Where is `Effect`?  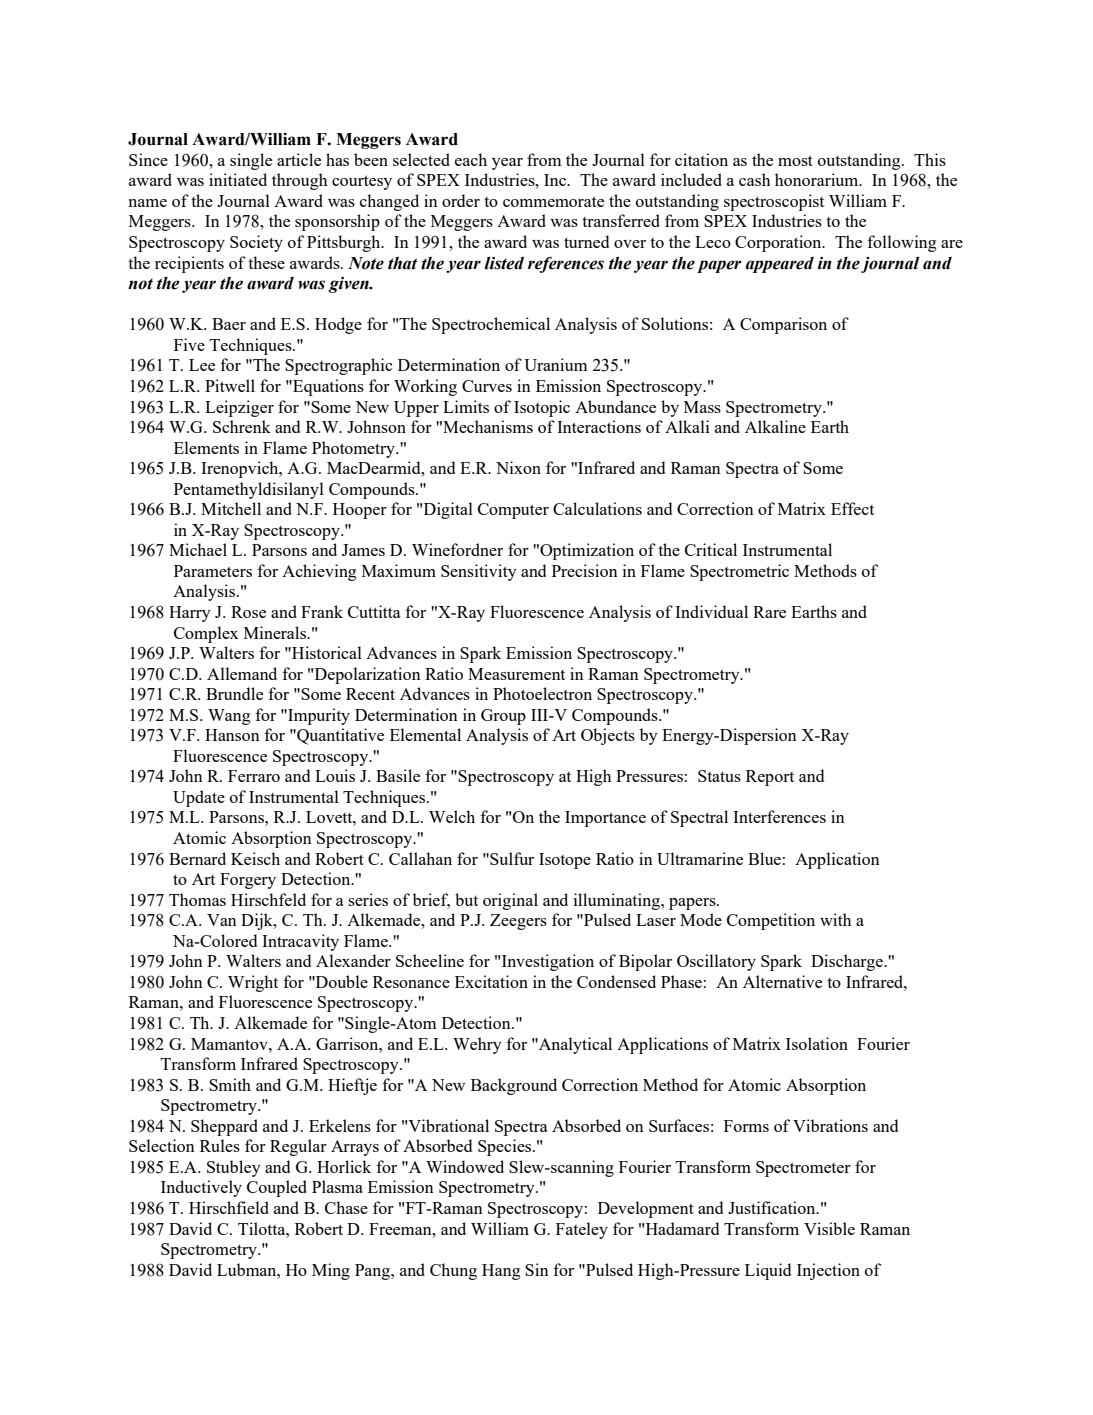
Effect is located at coordinates (852, 508).
